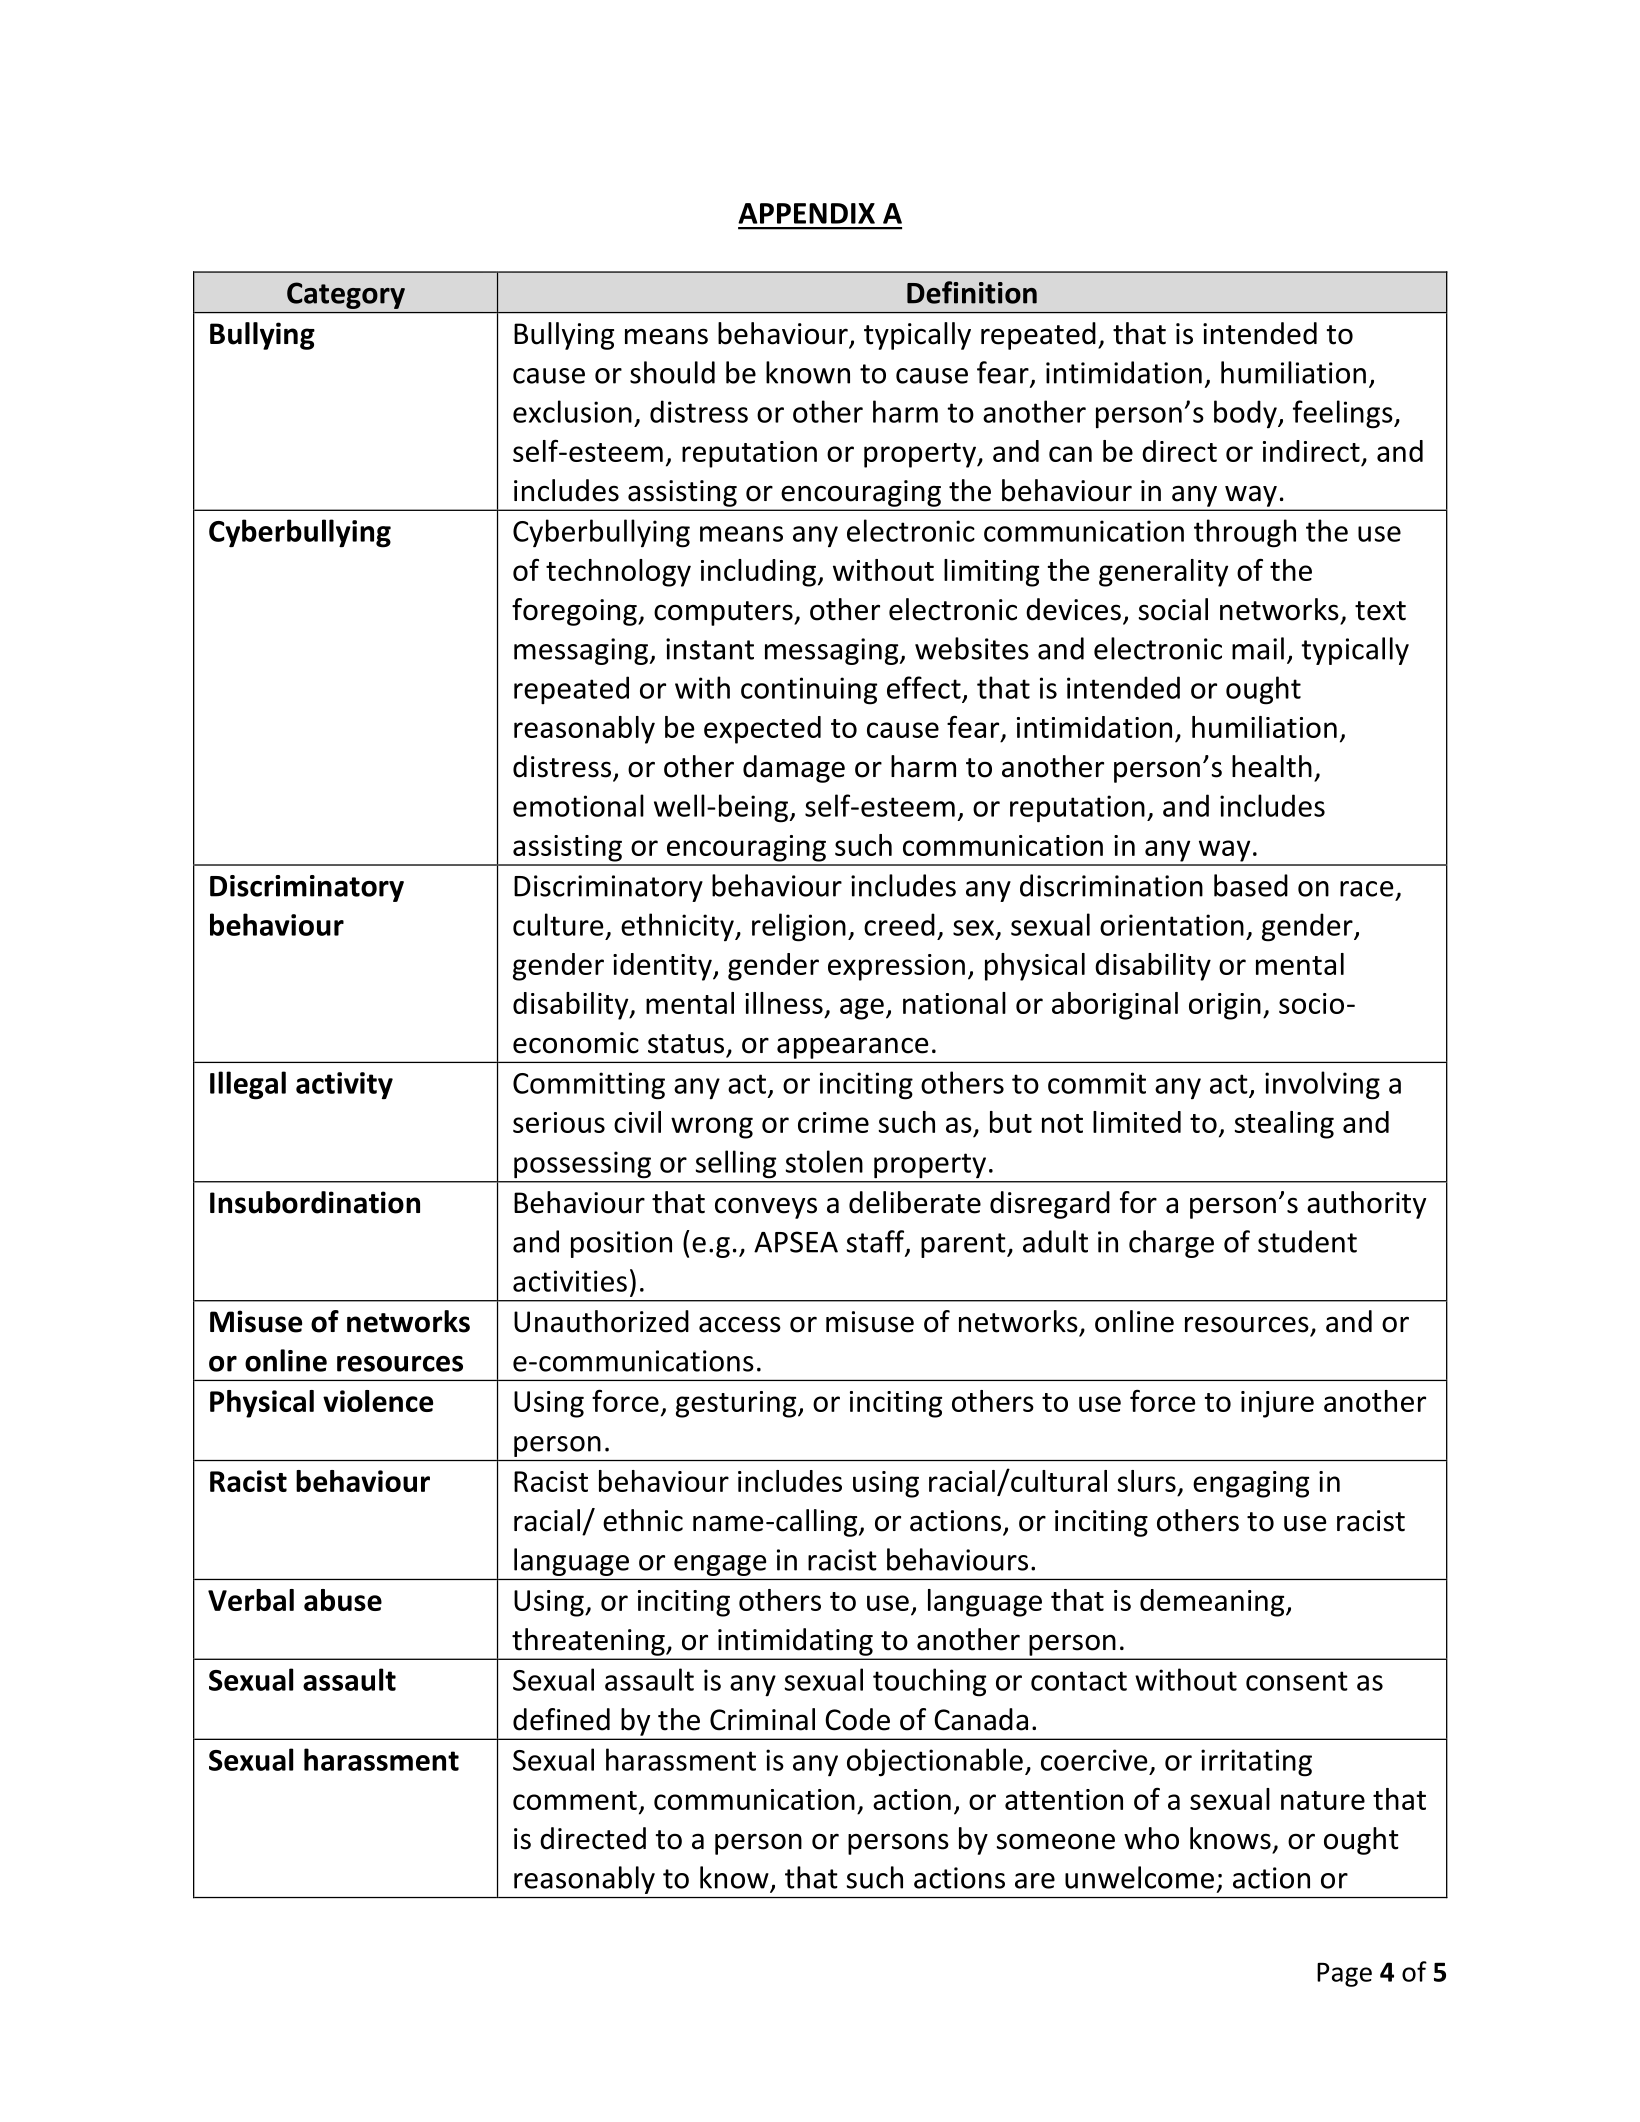  What do you see at coordinates (833, 1122) in the screenshot?
I see `crime` at bounding box center [833, 1122].
